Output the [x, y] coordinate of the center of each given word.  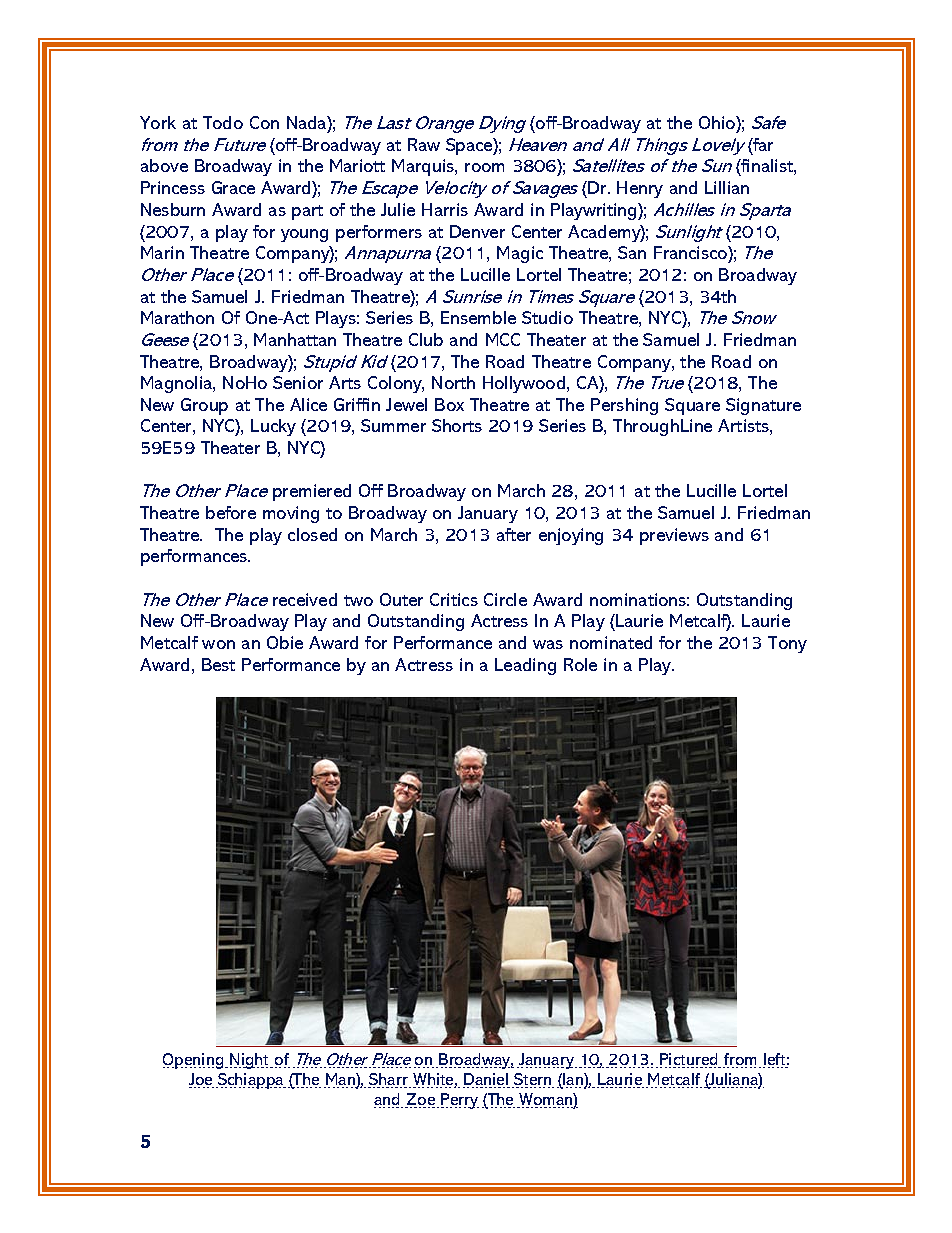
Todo [223, 122]
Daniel [486, 1080]
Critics [454, 599]
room [484, 167]
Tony [787, 644]
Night [251, 1061]
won [218, 644]
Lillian [727, 187]
